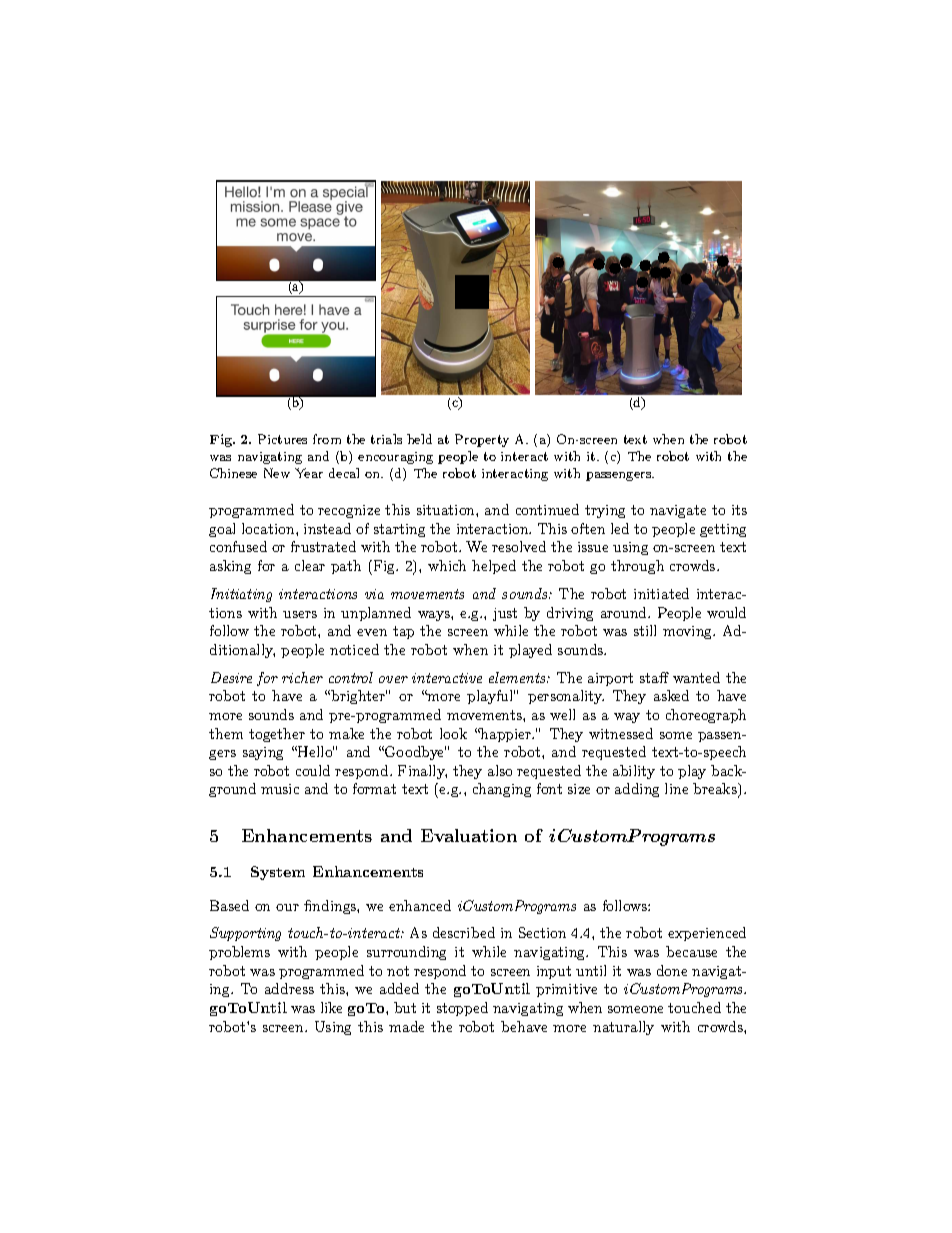  I want to click on Property, so click(482, 440).
